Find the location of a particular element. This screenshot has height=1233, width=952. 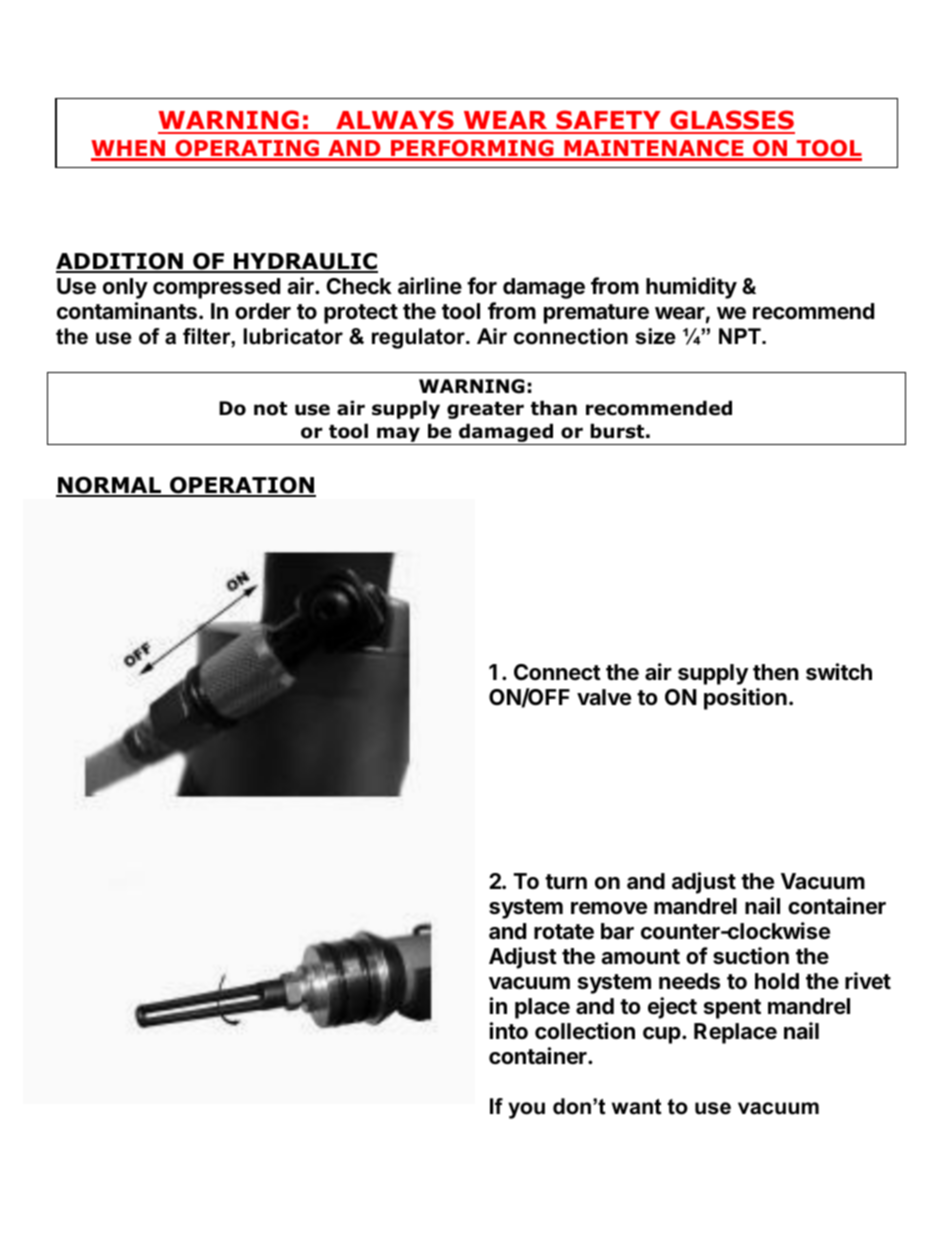

OPERATING is located at coordinates (247, 150).
